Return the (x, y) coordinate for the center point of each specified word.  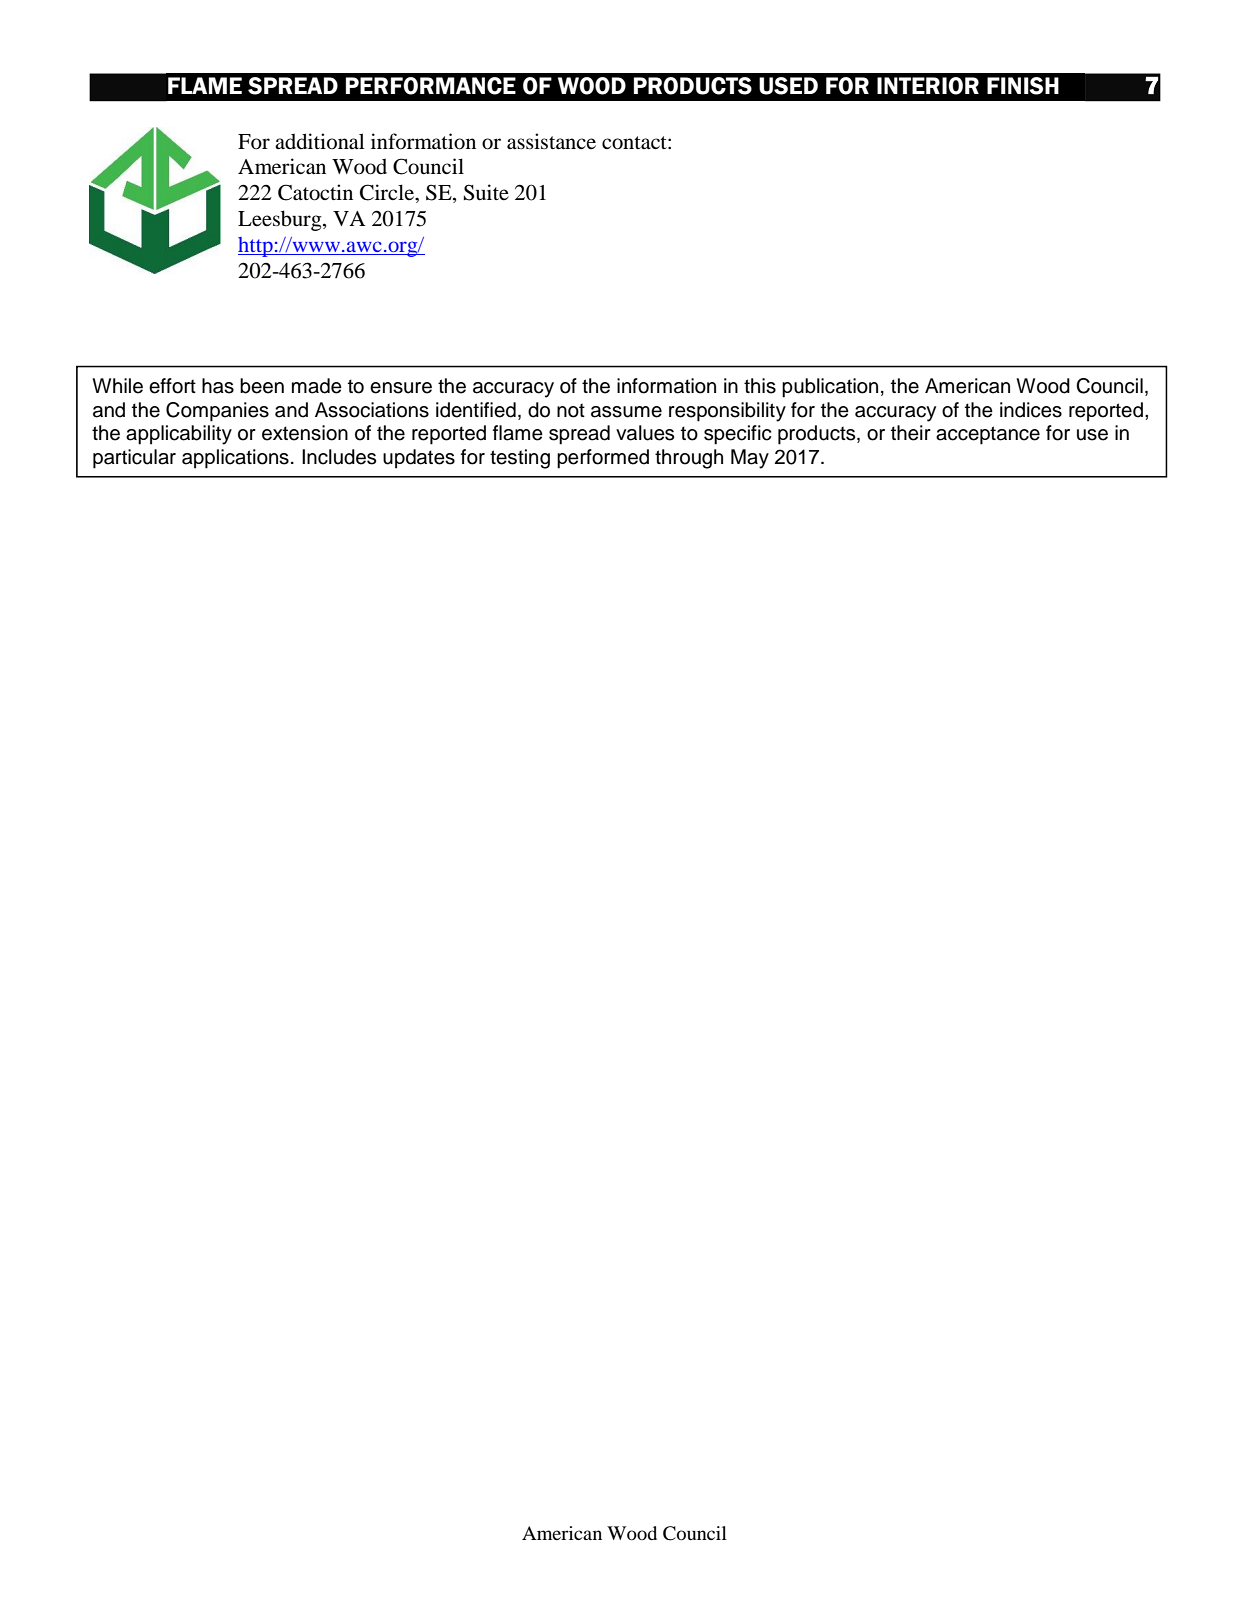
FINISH (1023, 86)
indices (1031, 410)
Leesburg (281, 220)
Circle (388, 192)
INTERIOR (928, 86)
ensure (401, 388)
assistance (551, 141)
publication (830, 388)
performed (603, 459)
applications (235, 459)
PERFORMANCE (431, 86)
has (218, 386)
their (911, 433)
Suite (486, 192)
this (760, 386)
